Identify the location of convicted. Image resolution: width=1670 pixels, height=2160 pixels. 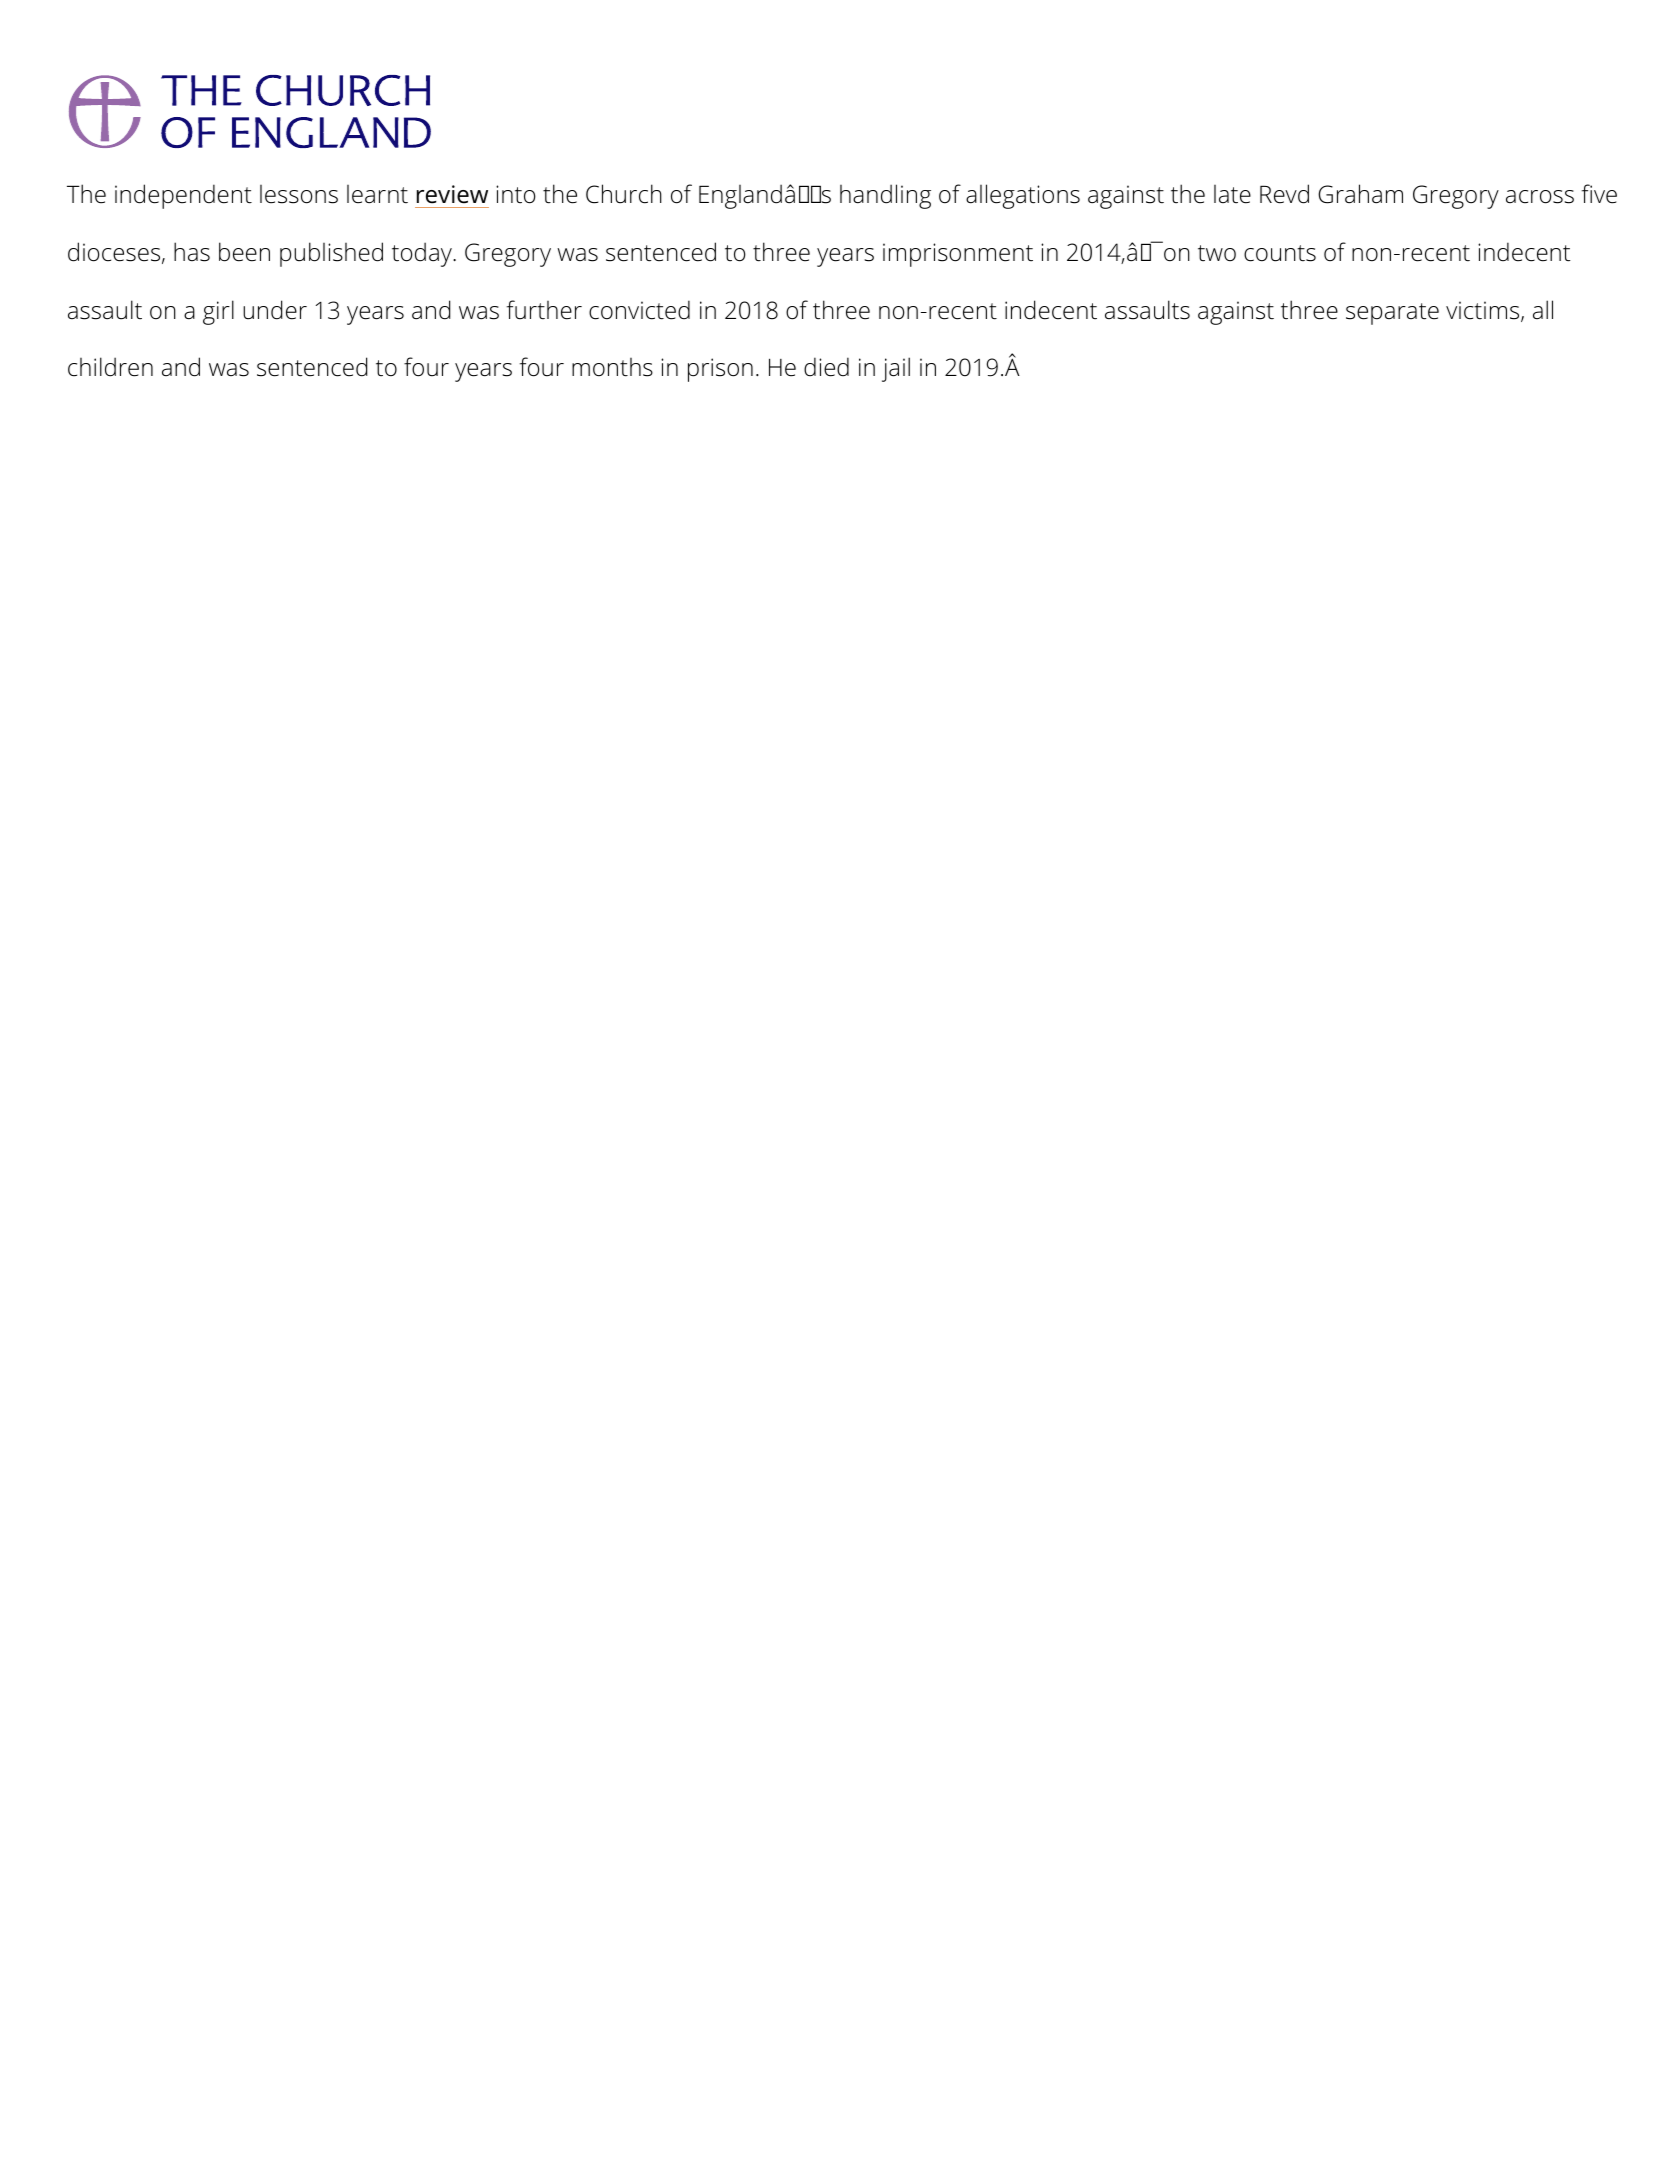
(639, 310).
